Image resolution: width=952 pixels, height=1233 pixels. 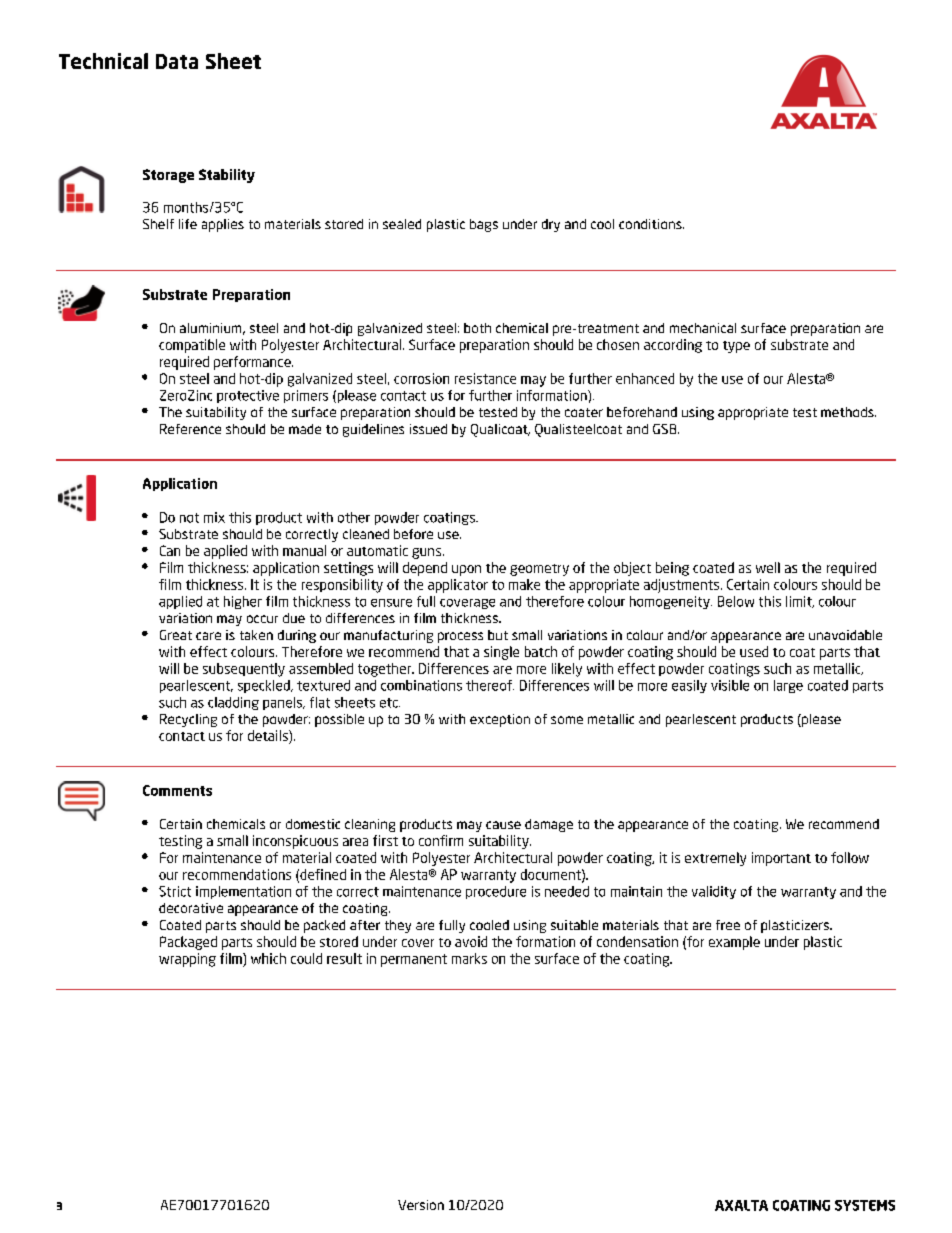 I want to click on conditions, so click(x=651, y=224).
